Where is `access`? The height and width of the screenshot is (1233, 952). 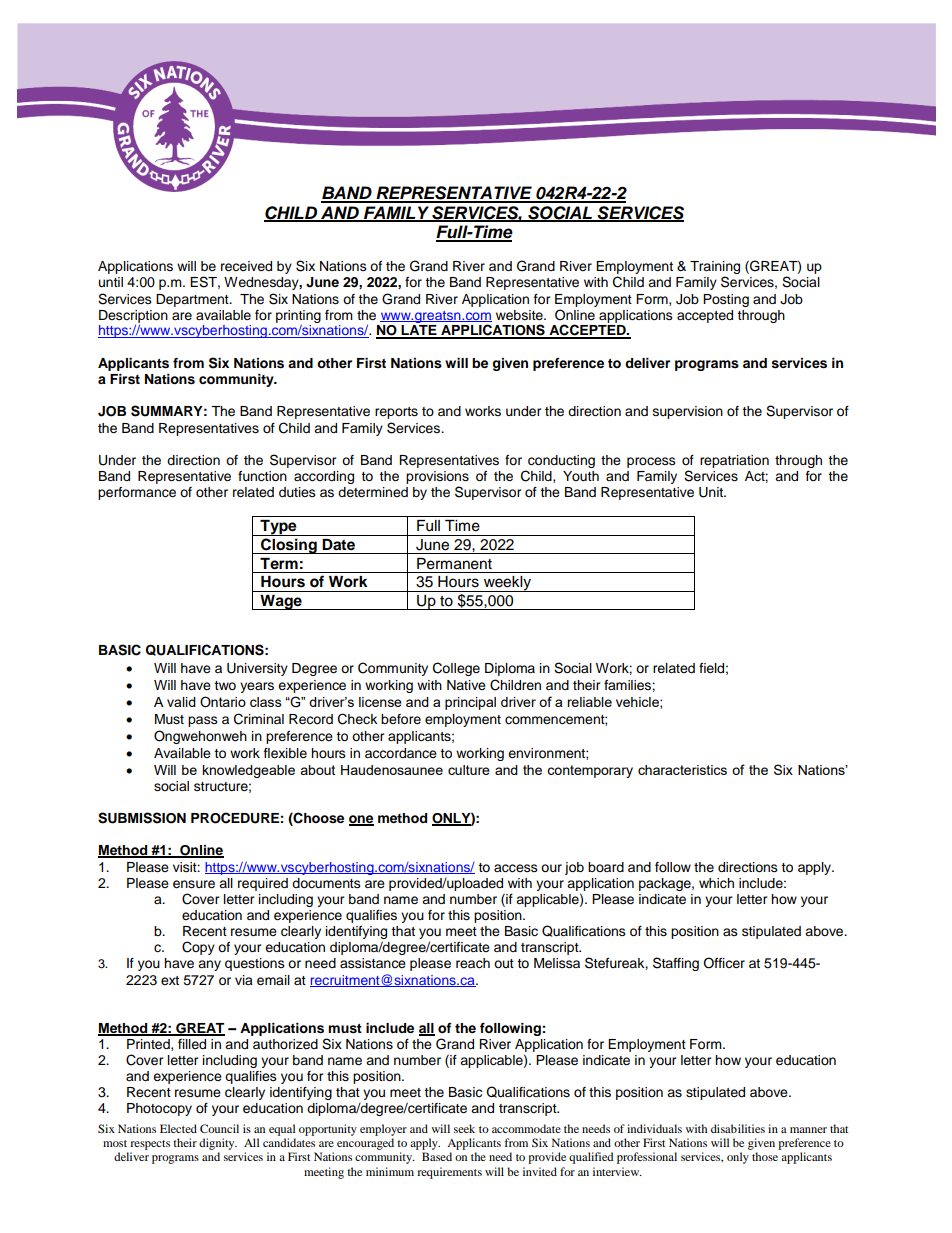
access is located at coordinates (516, 868).
